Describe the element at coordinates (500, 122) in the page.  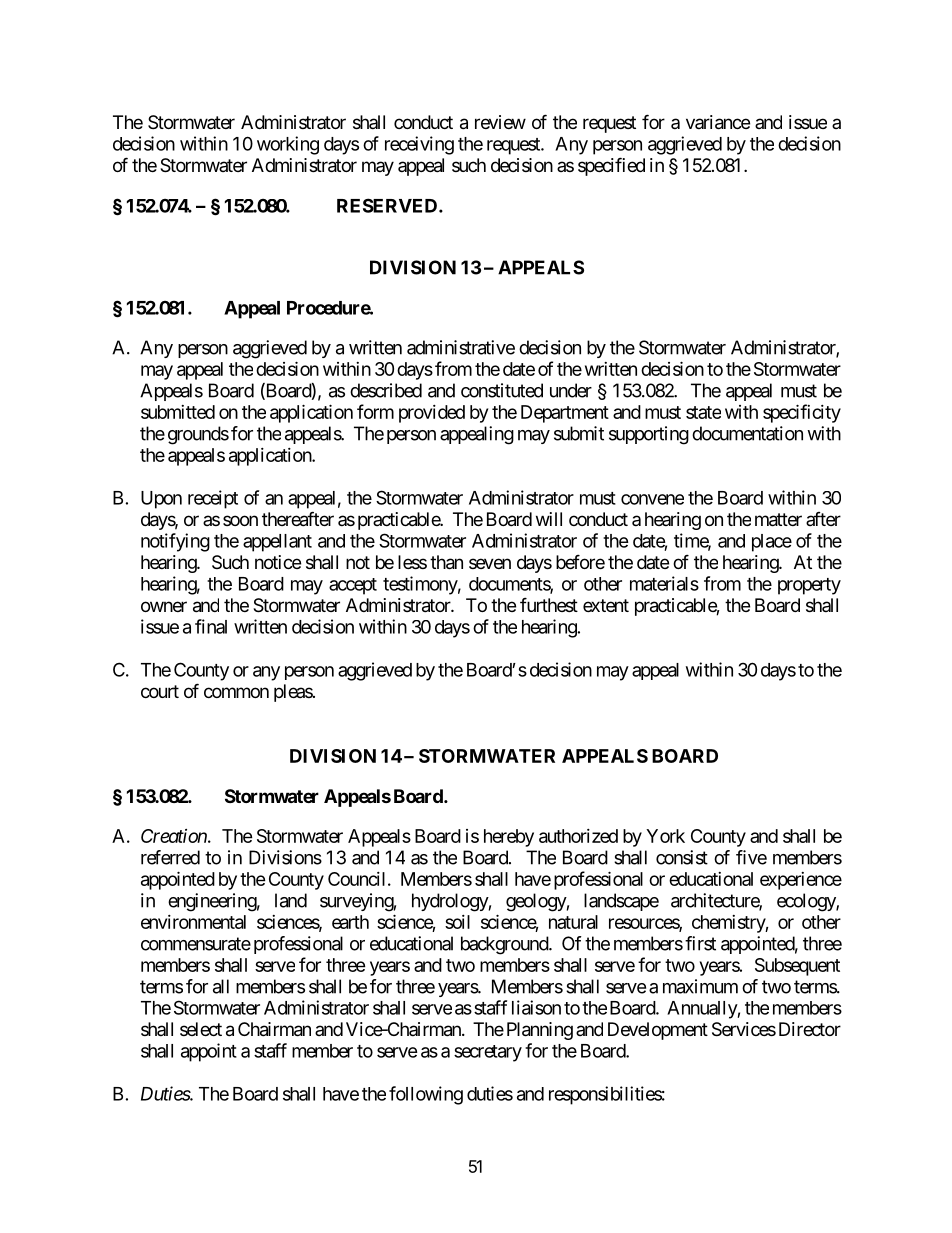
I see `review` at that location.
